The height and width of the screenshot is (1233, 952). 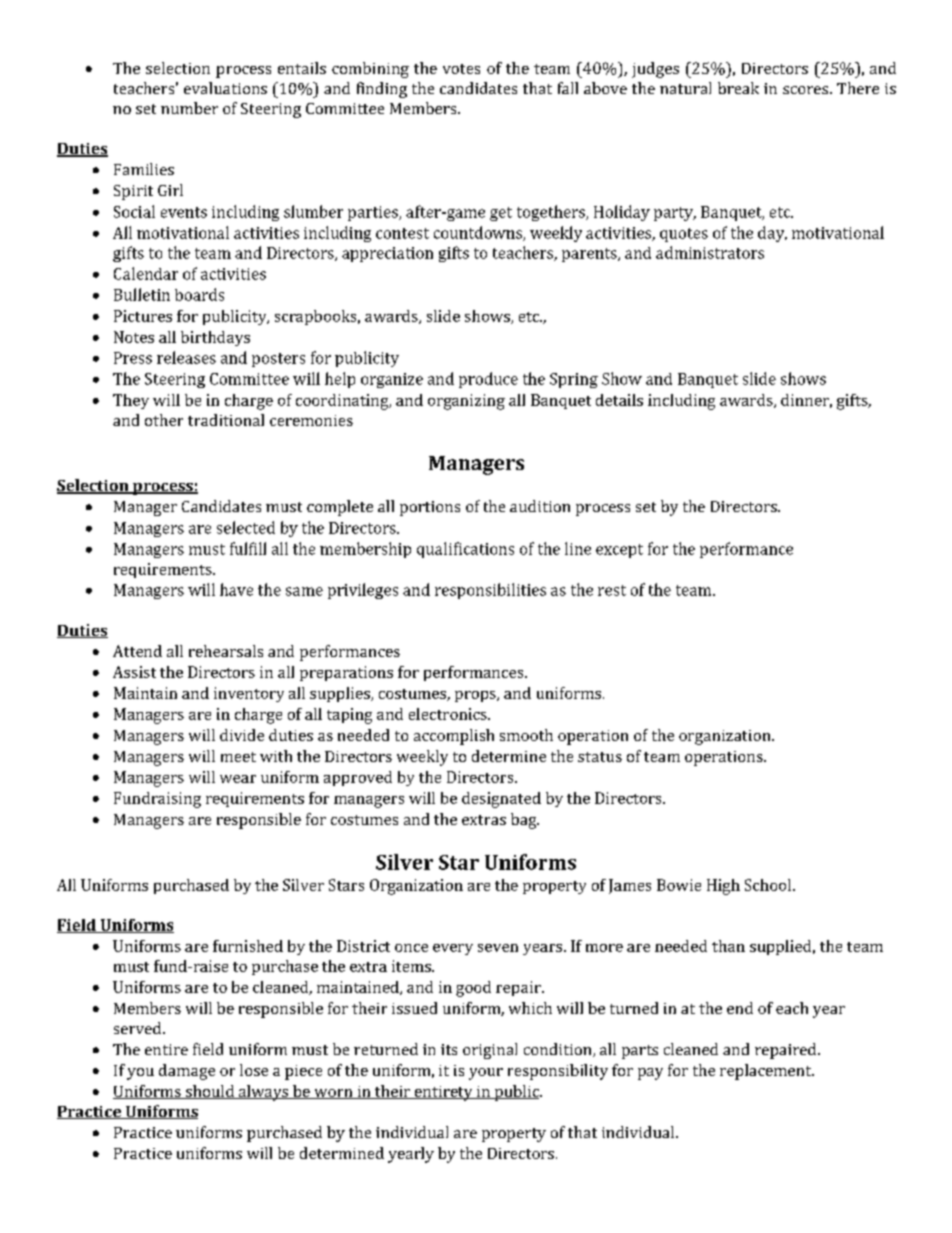 What do you see at coordinates (486, 1074) in the screenshot?
I see `your` at bounding box center [486, 1074].
